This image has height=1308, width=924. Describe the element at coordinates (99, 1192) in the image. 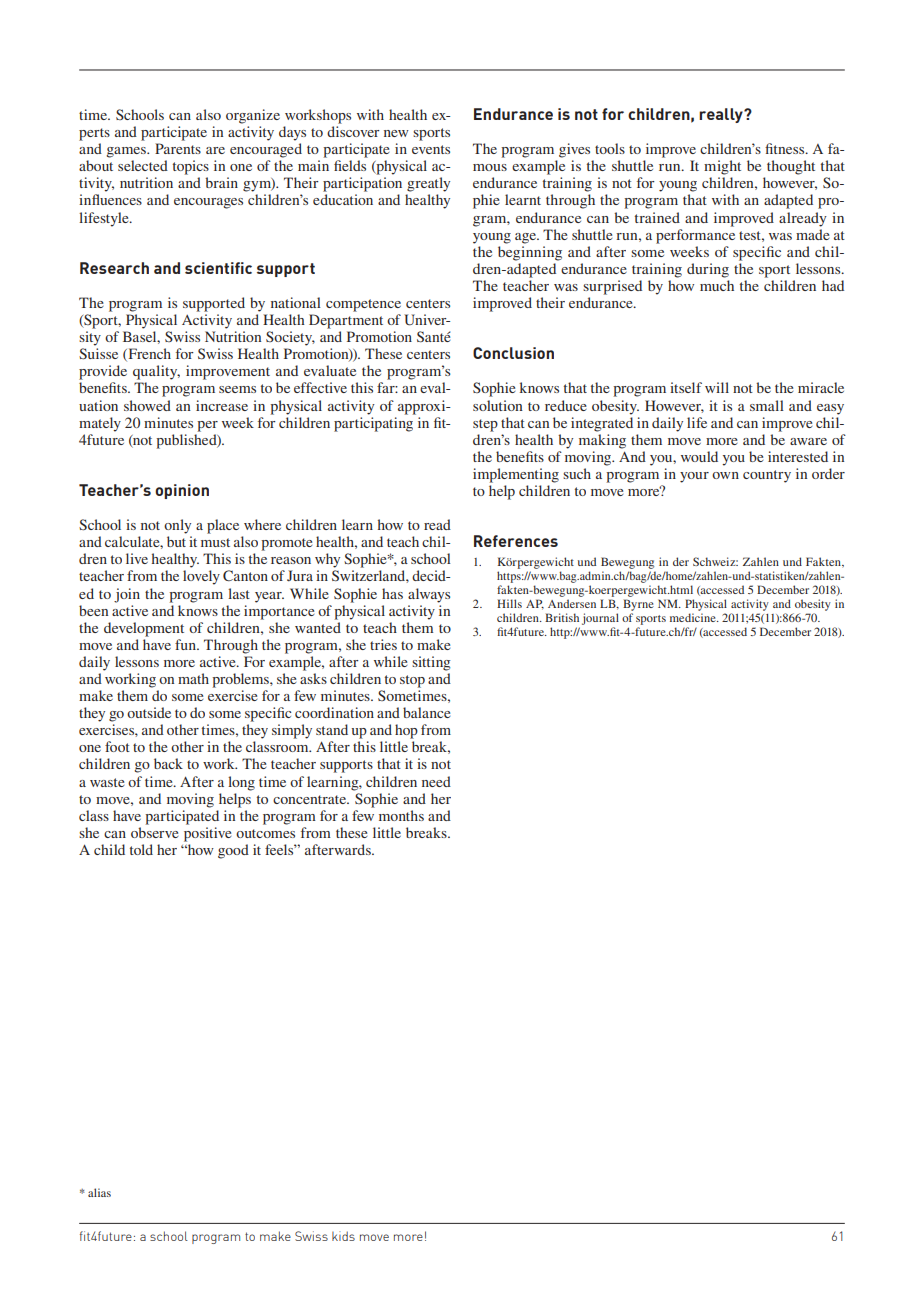

I see `alias` at that location.
